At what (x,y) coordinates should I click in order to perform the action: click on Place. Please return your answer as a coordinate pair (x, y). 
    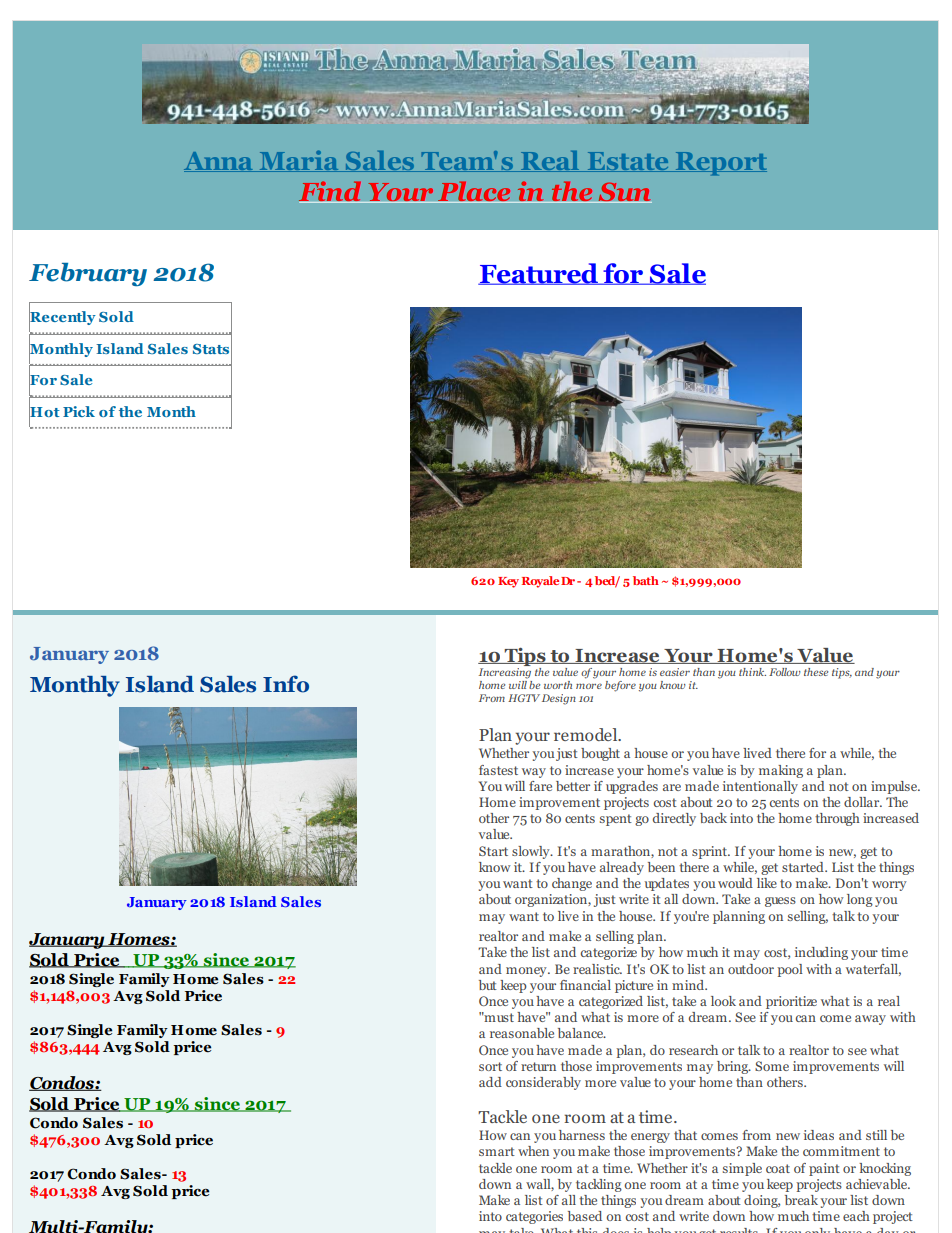
    Looking at the image, I should click on (474, 192).
